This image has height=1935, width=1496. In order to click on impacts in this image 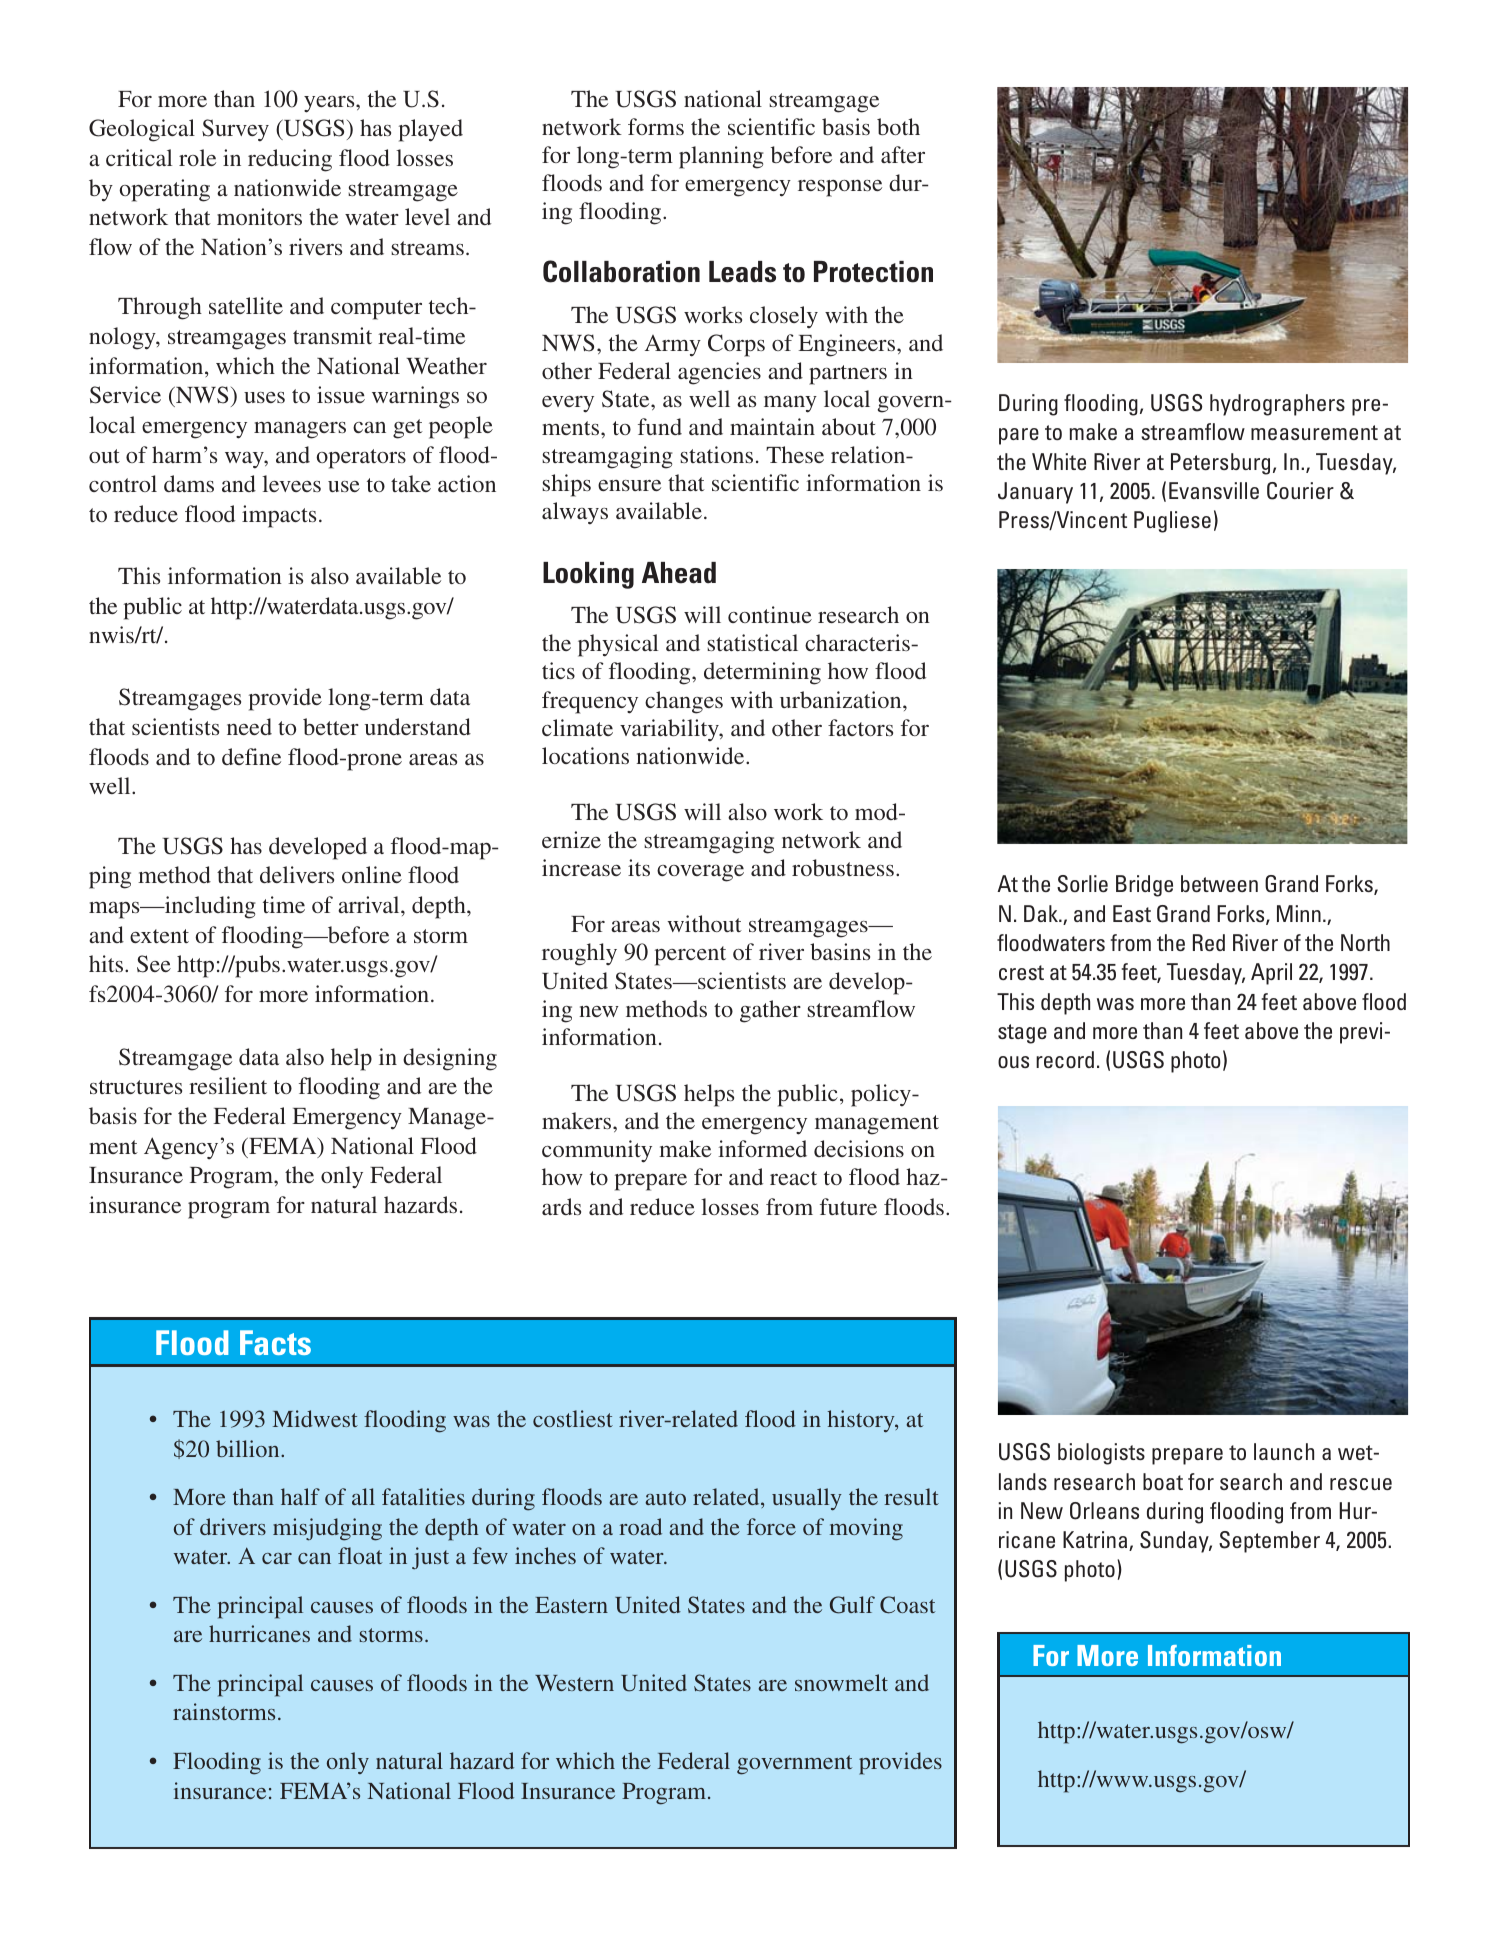, I will do `click(279, 516)`.
